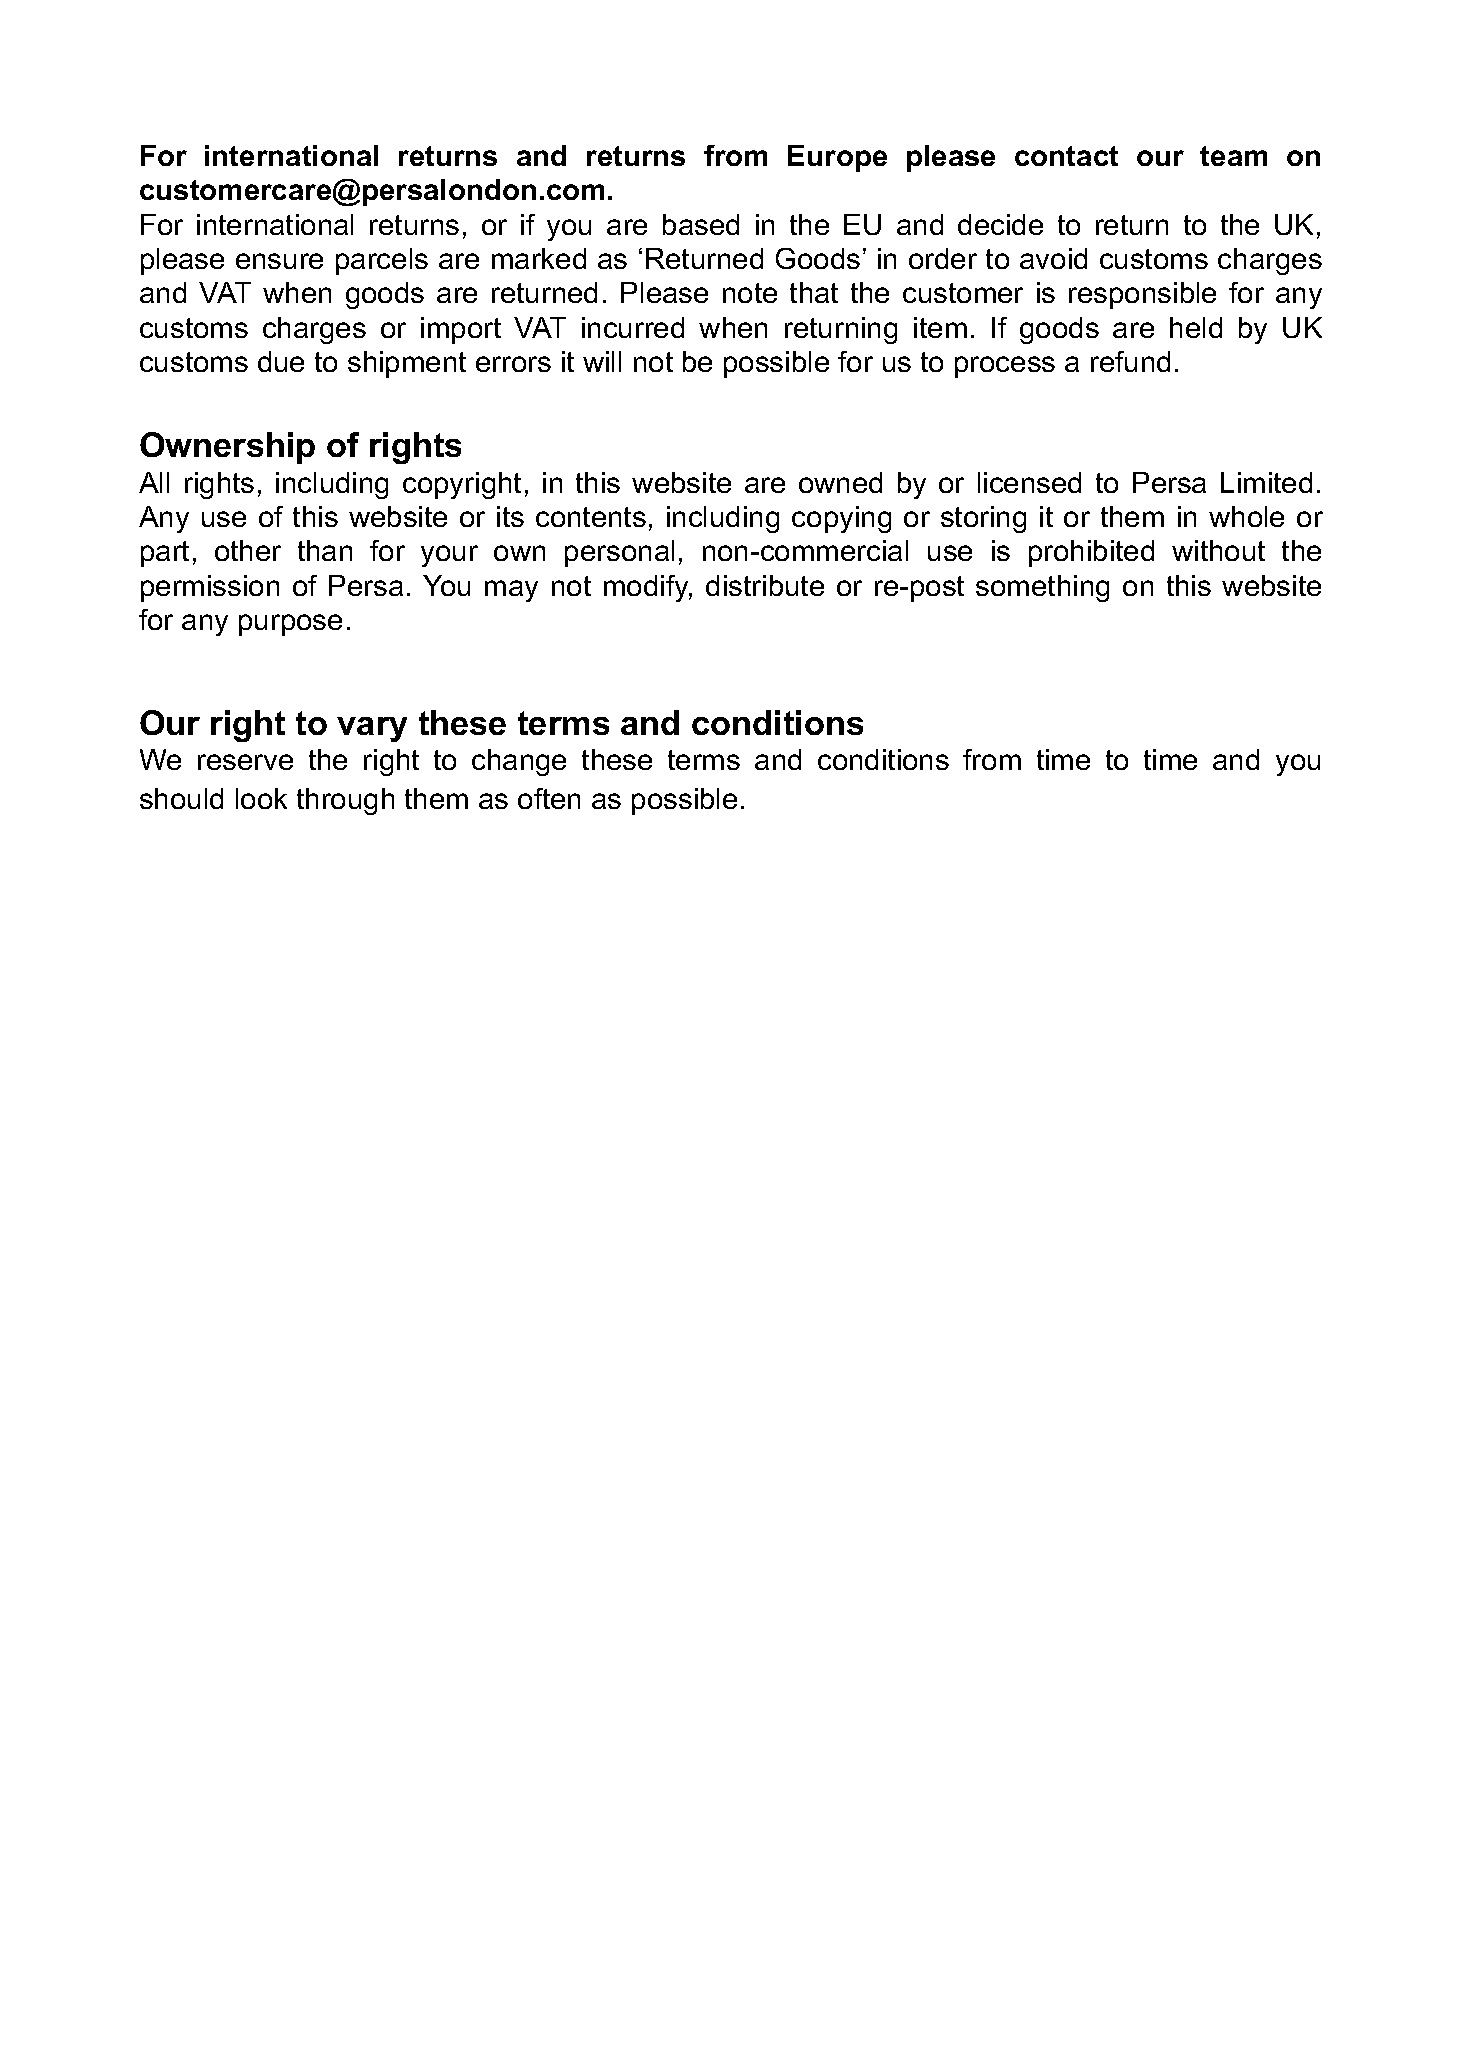 Image resolution: width=1462 pixels, height=2068 pixels. I want to click on change, so click(519, 762).
